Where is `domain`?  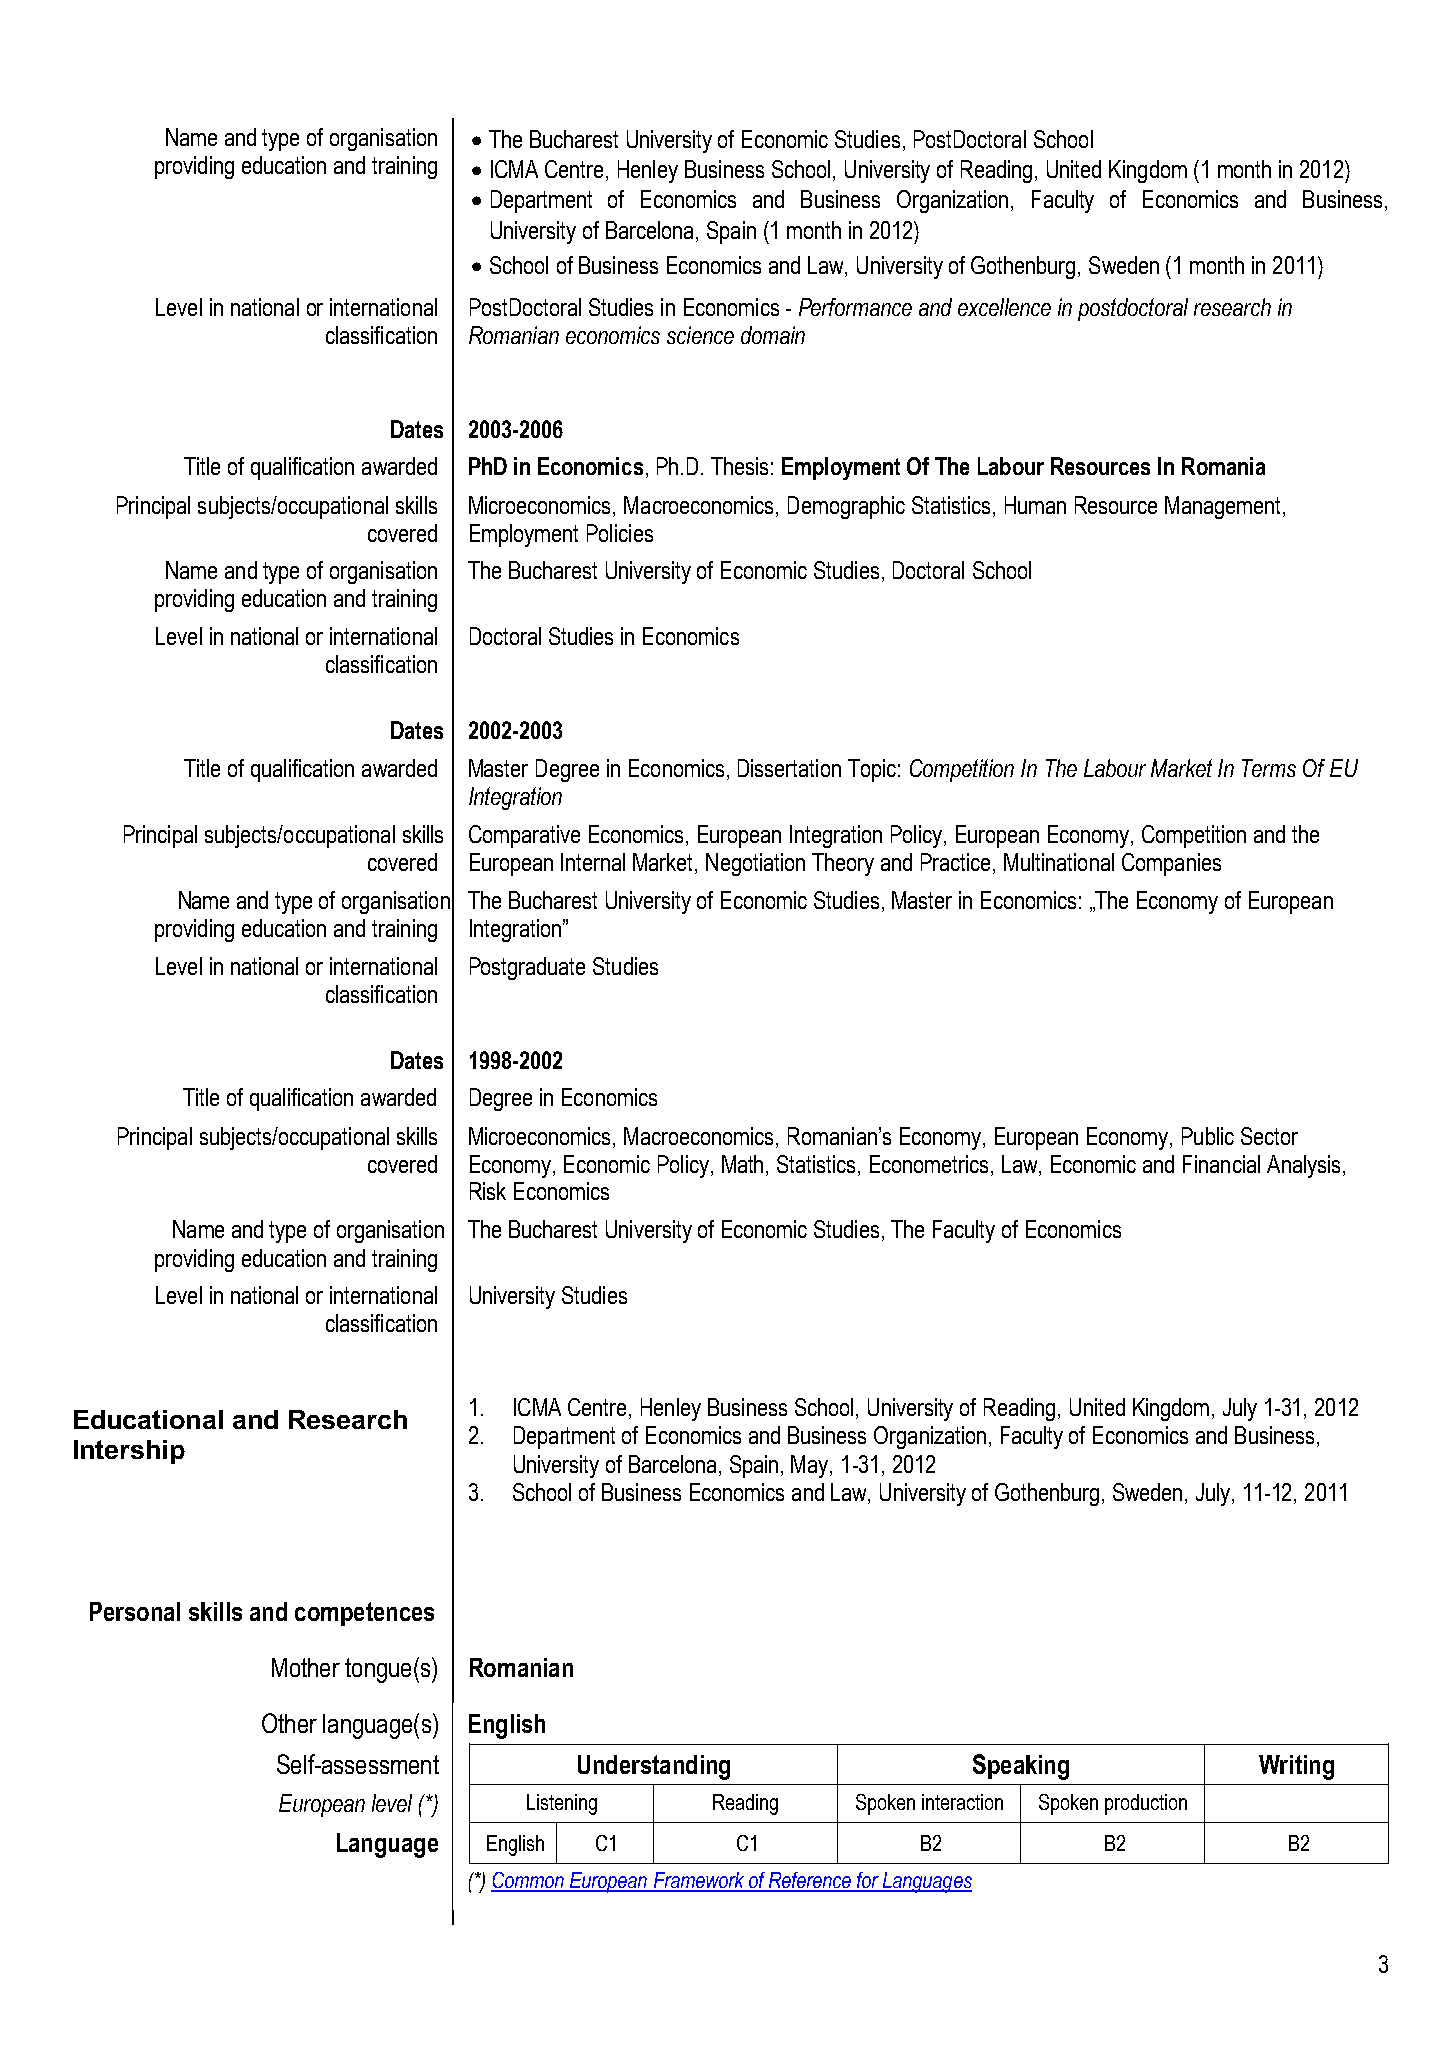 domain is located at coordinates (773, 335).
